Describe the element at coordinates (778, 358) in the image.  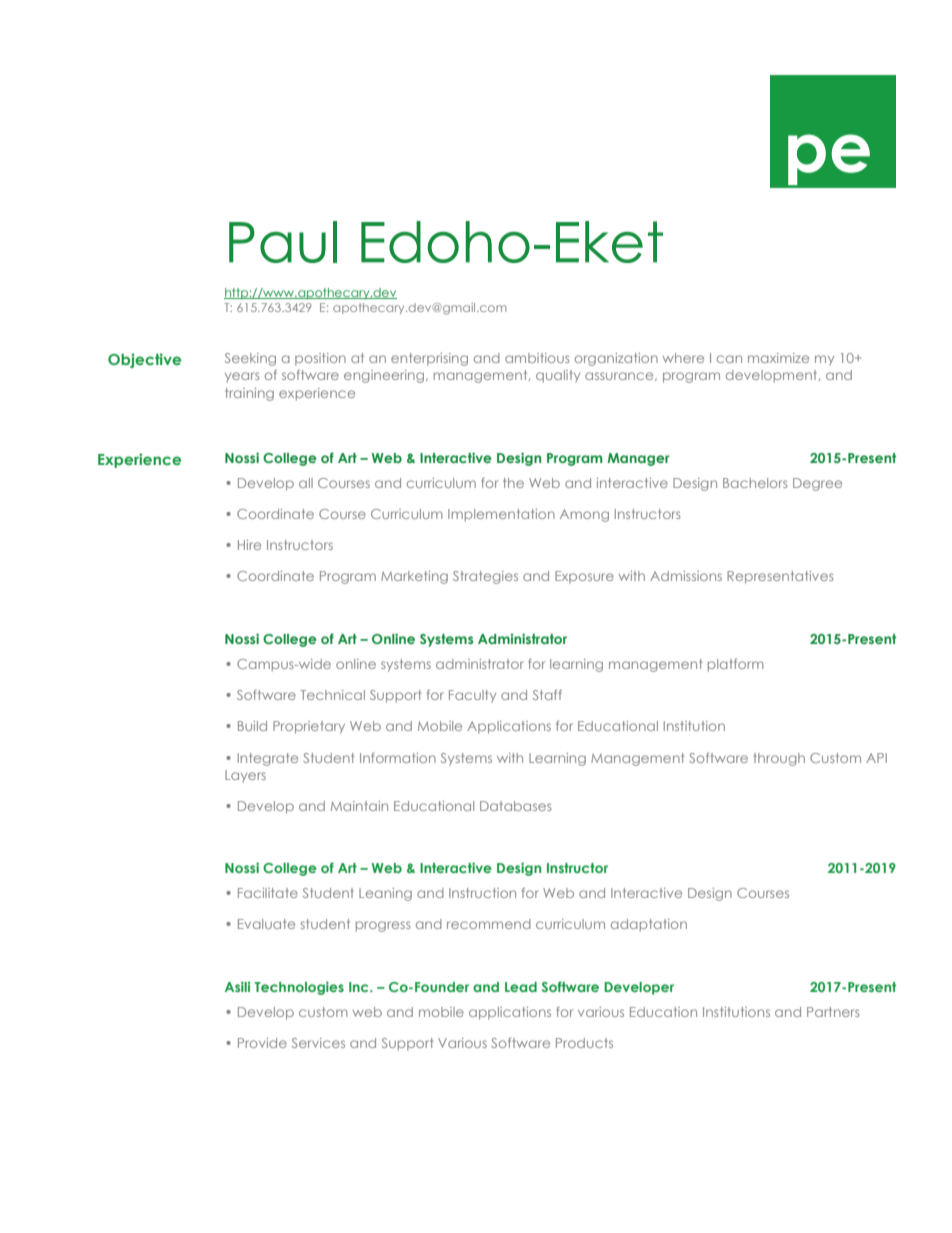
I see `maximize` at that location.
